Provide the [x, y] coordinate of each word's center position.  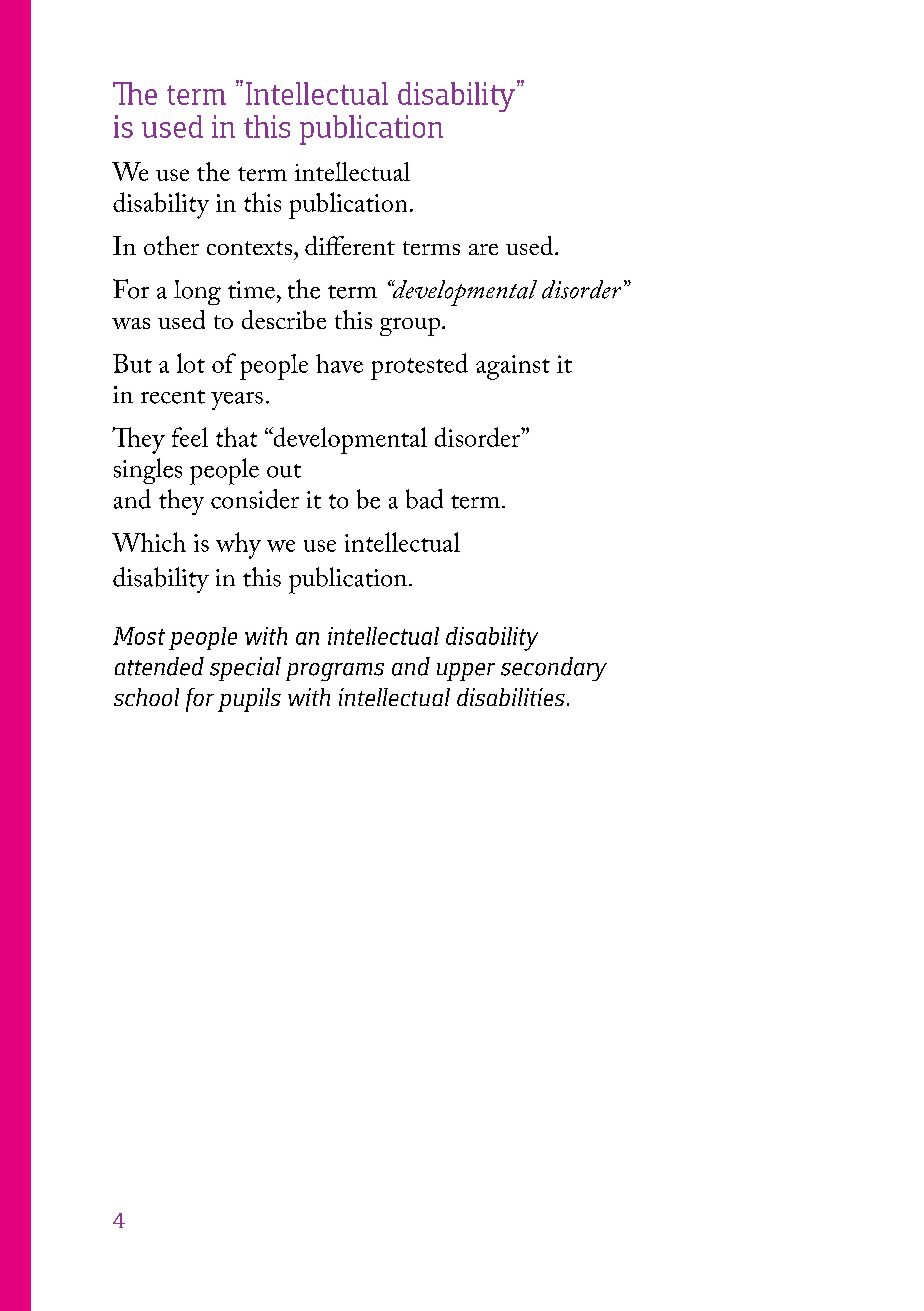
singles [148, 471]
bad [424, 499]
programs [335, 672]
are [483, 249]
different [350, 245]
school [146, 697]
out [284, 471]
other [171, 245]
